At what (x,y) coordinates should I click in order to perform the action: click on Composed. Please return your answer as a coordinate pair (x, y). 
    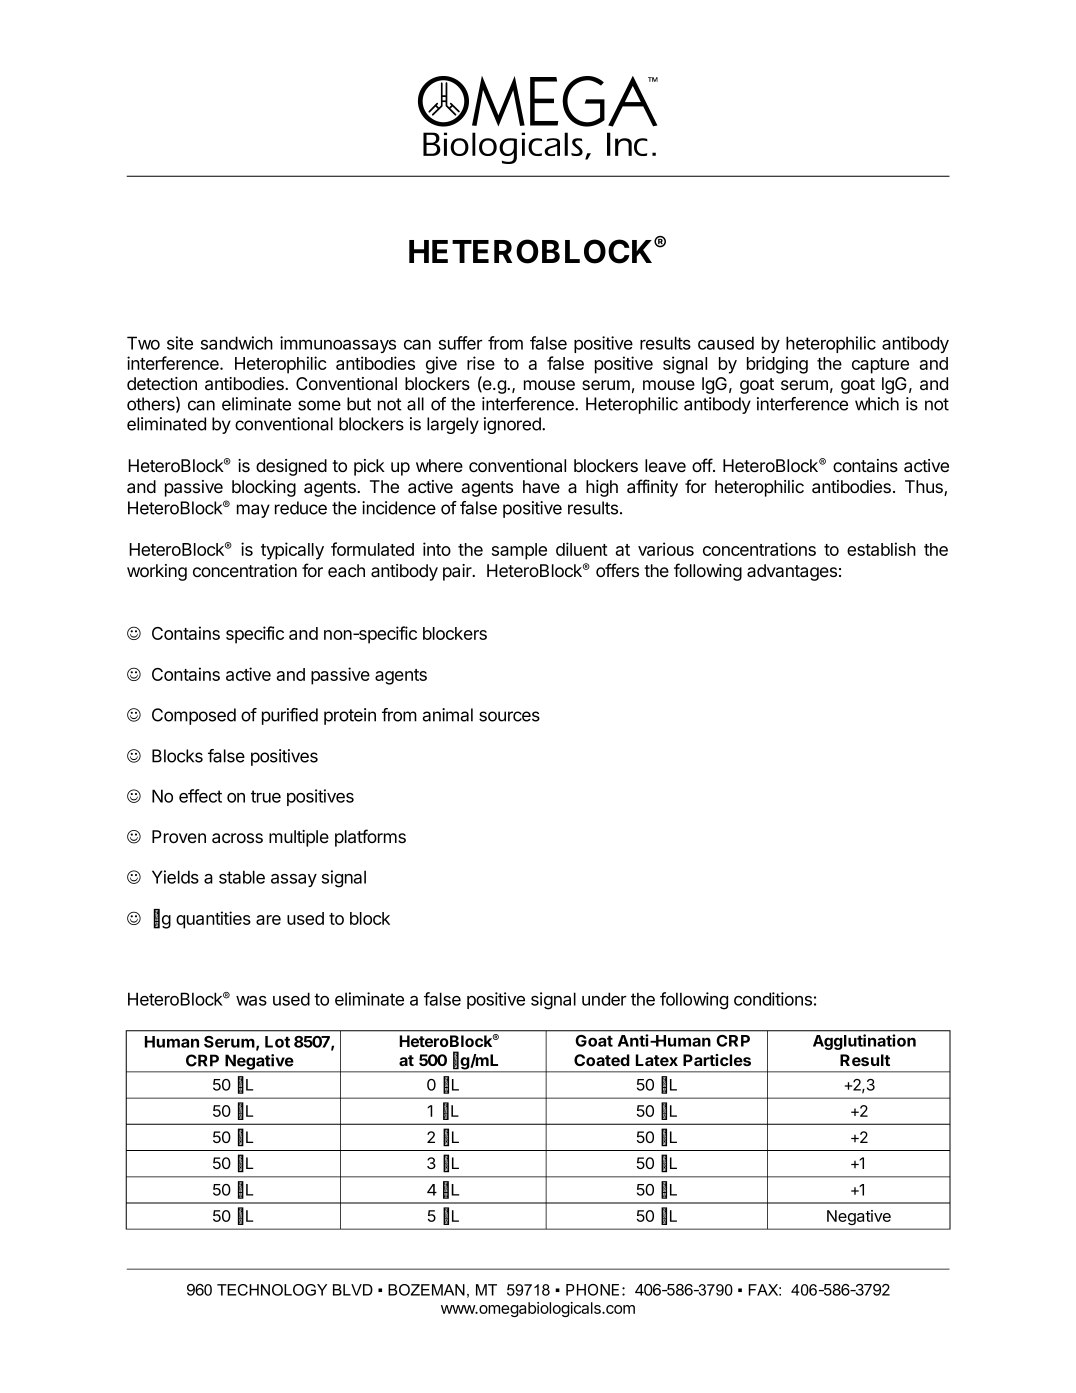
    Looking at the image, I should click on (194, 716).
